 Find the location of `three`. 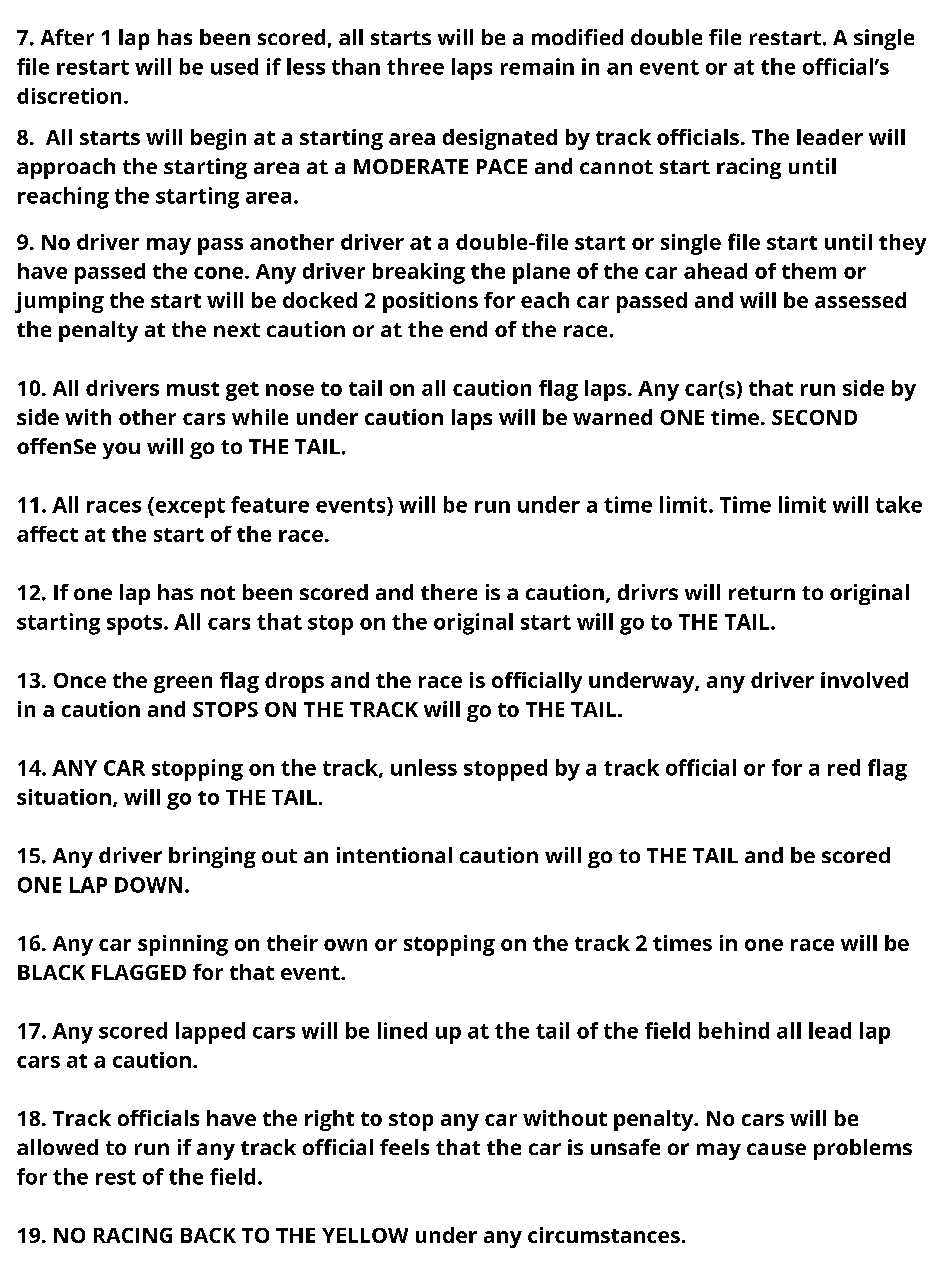

three is located at coordinates (415, 66).
